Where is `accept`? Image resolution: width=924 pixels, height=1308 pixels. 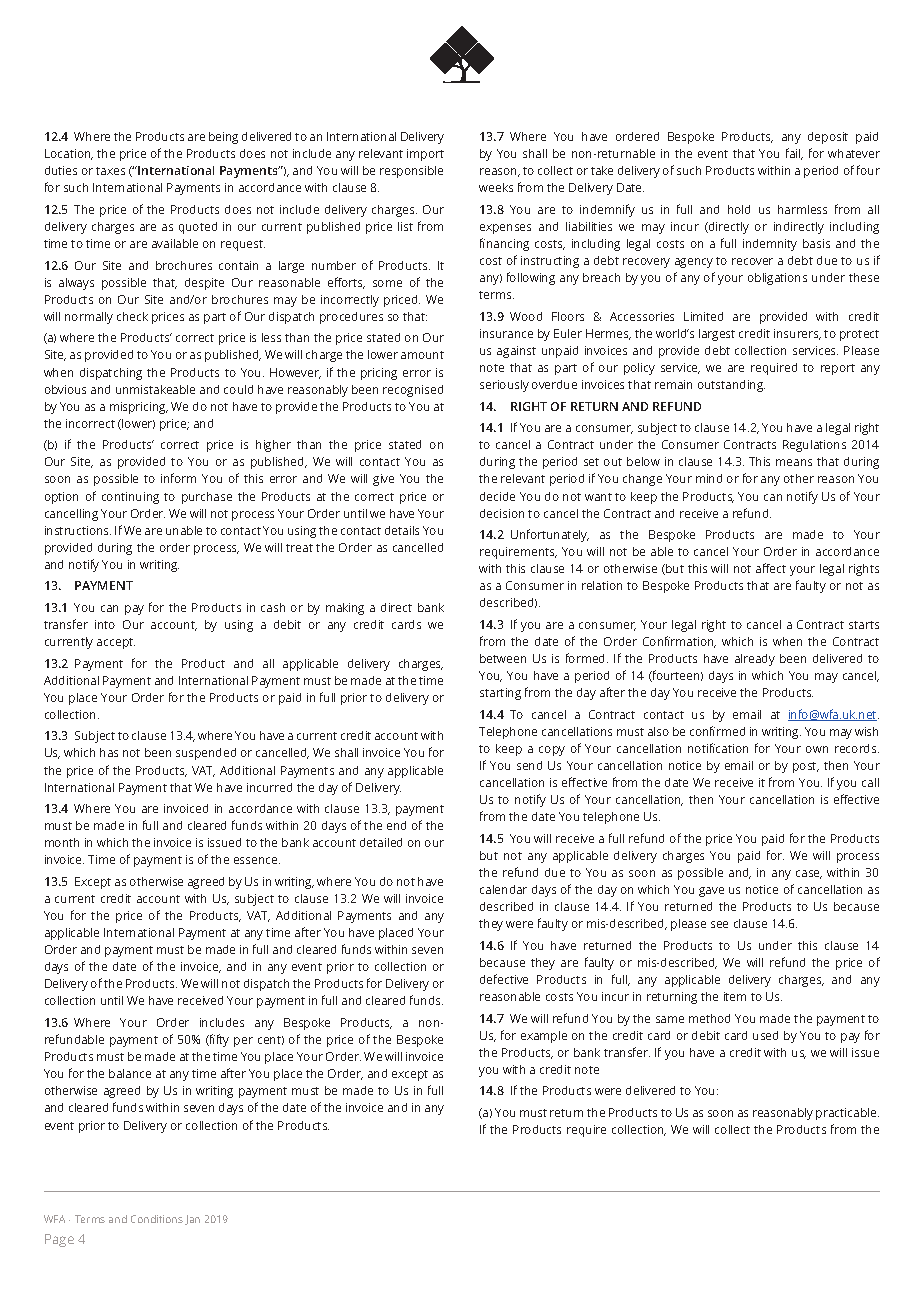
accept is located at coordinates (116, 643).
